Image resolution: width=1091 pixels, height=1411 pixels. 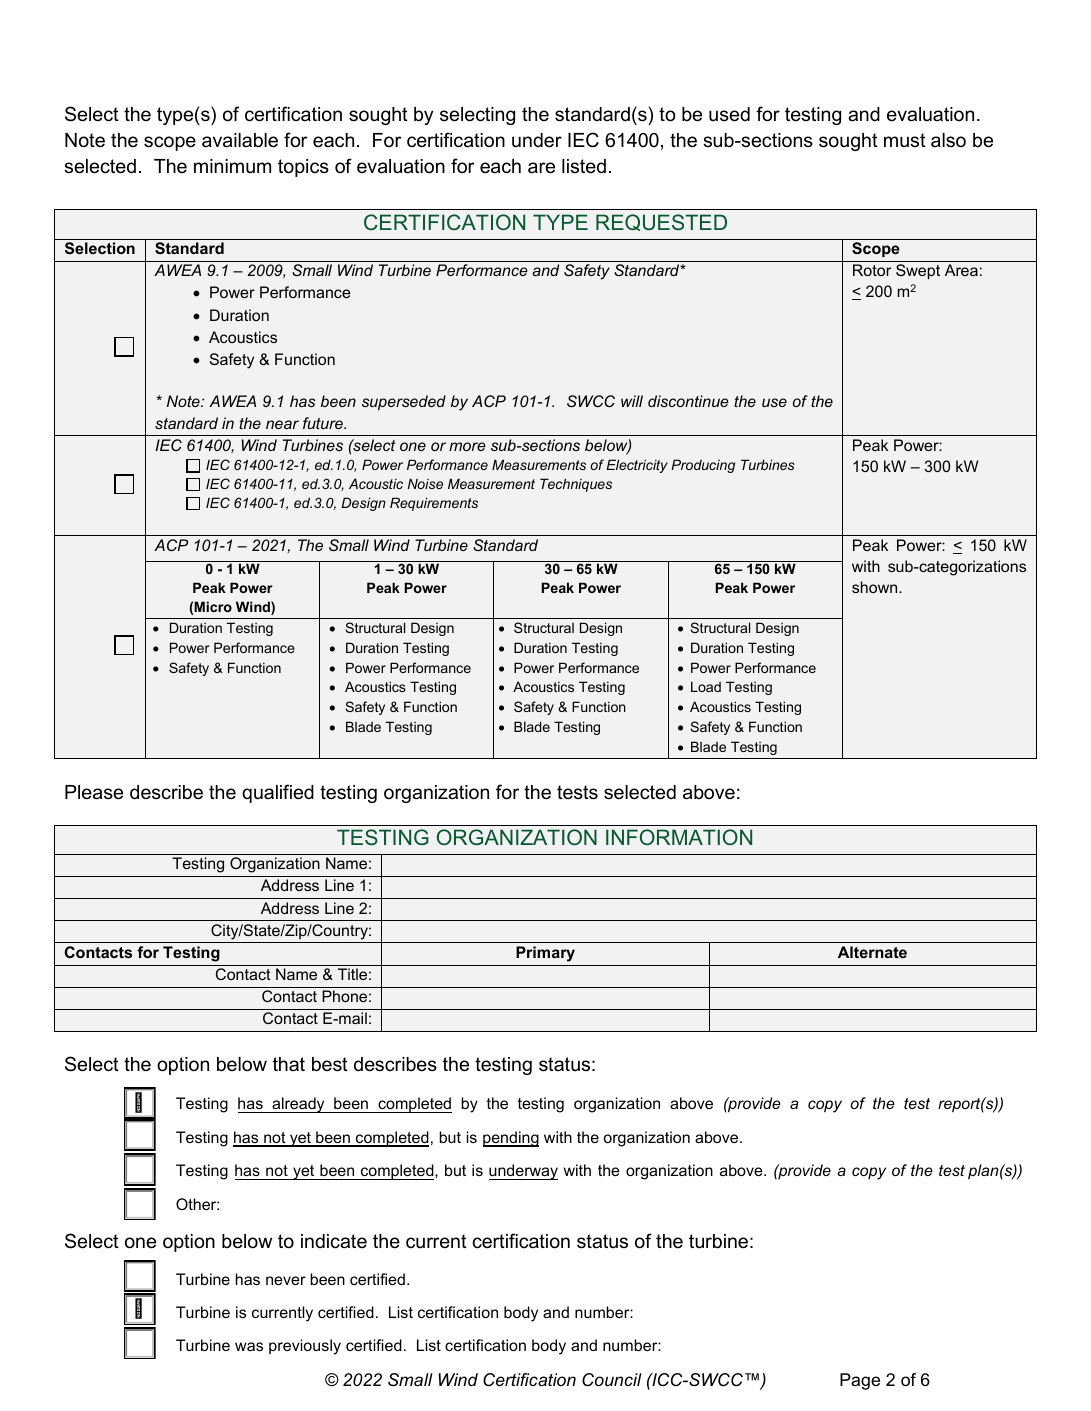 I want to click on minimum, so click(x=232, y=166).
